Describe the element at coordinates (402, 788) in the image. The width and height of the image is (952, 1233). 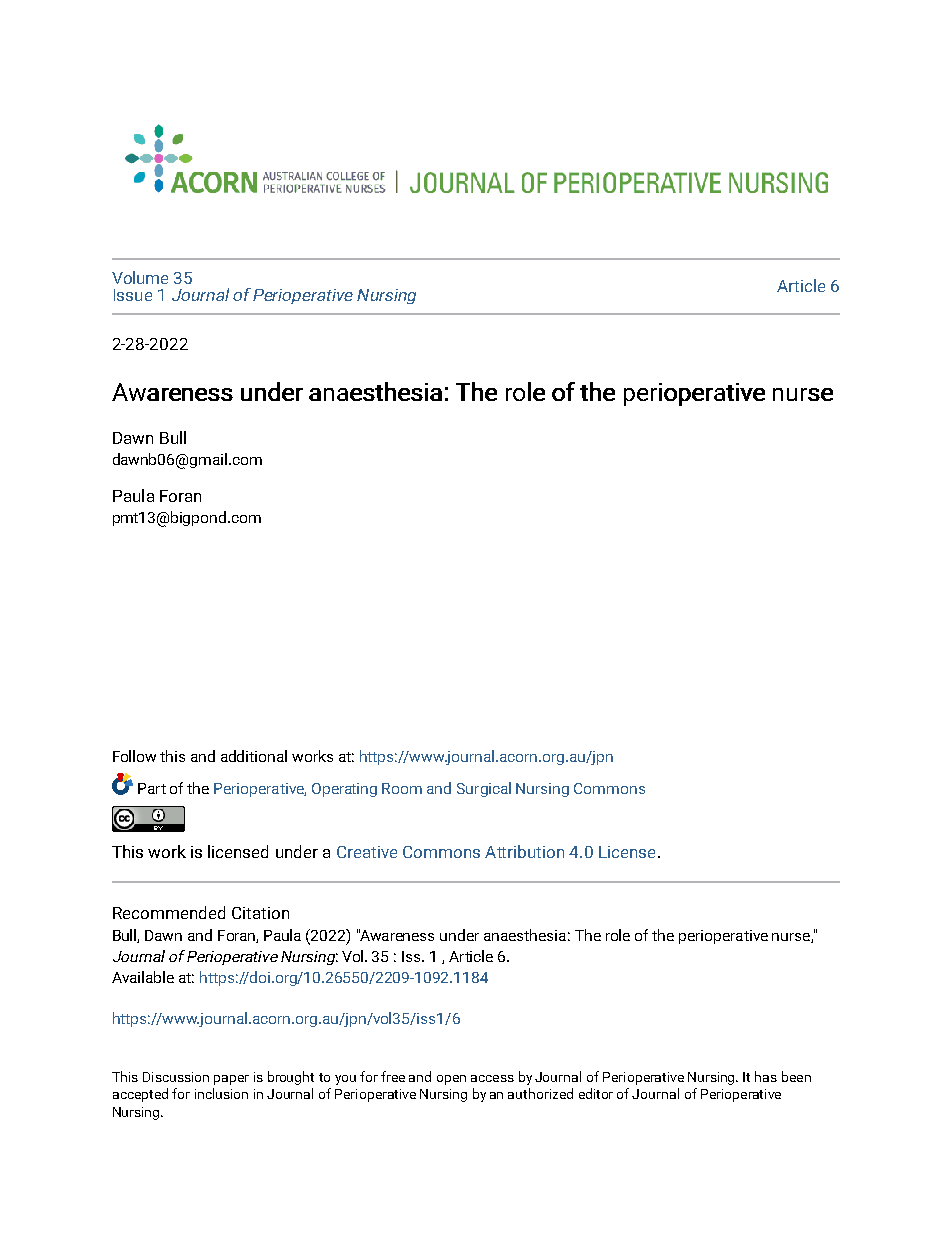
I see `Room` at that location.
